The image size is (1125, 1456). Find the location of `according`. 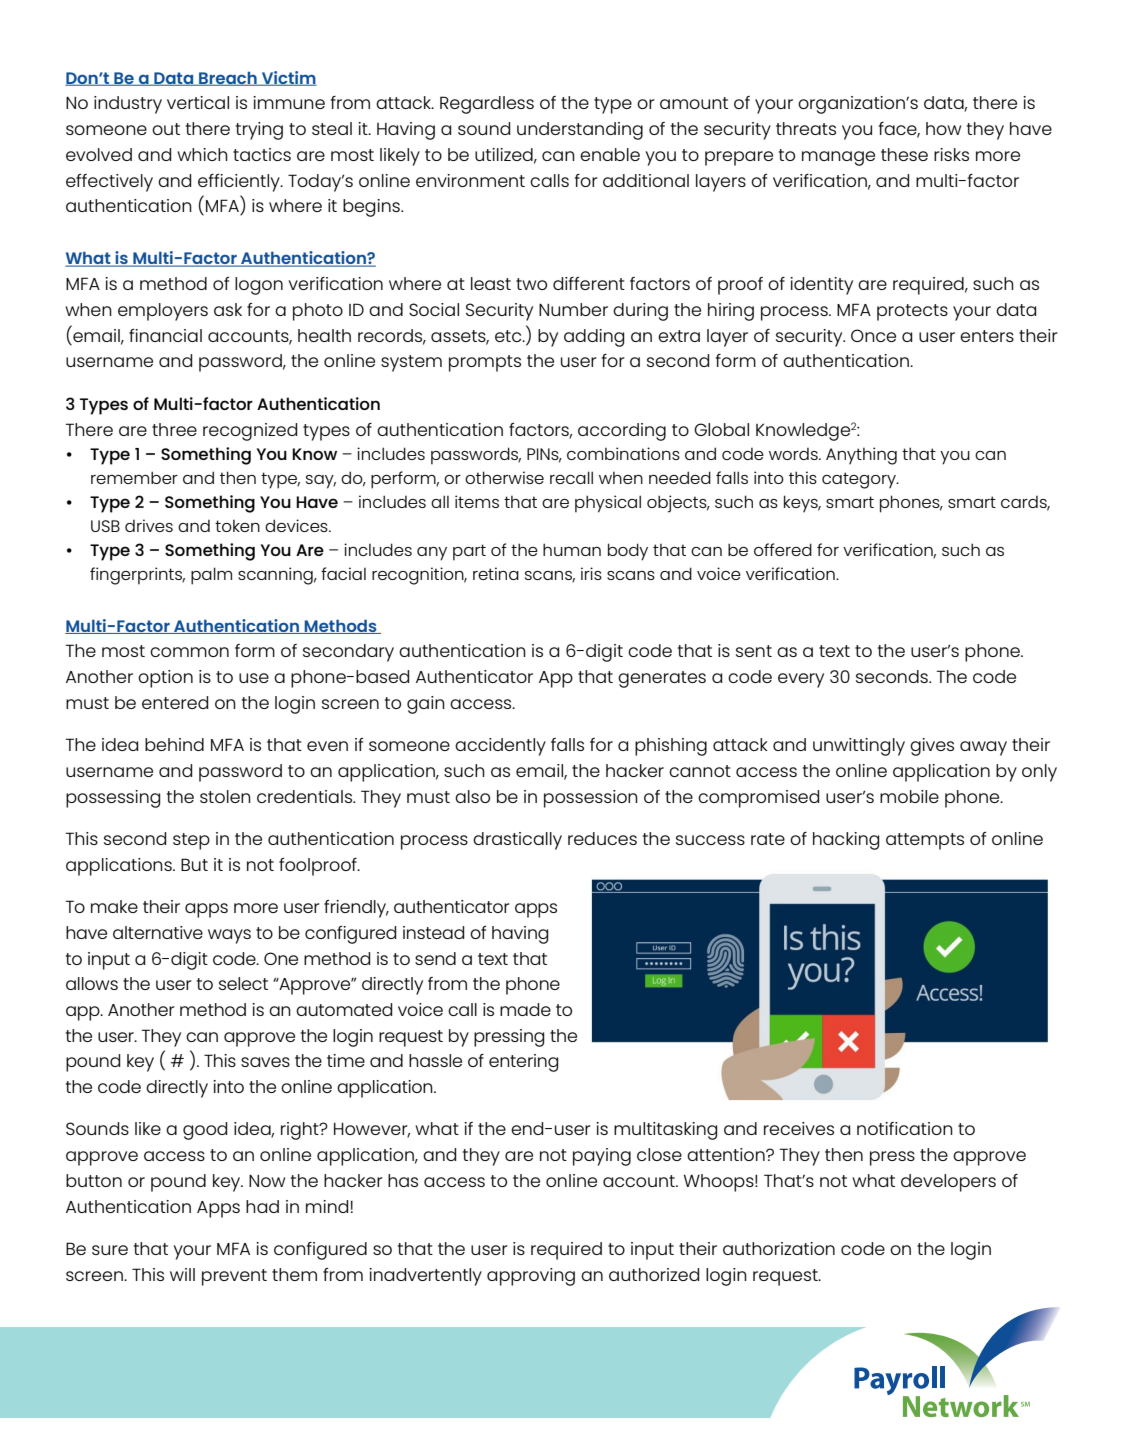

according is located at coordinates (622, 432).
